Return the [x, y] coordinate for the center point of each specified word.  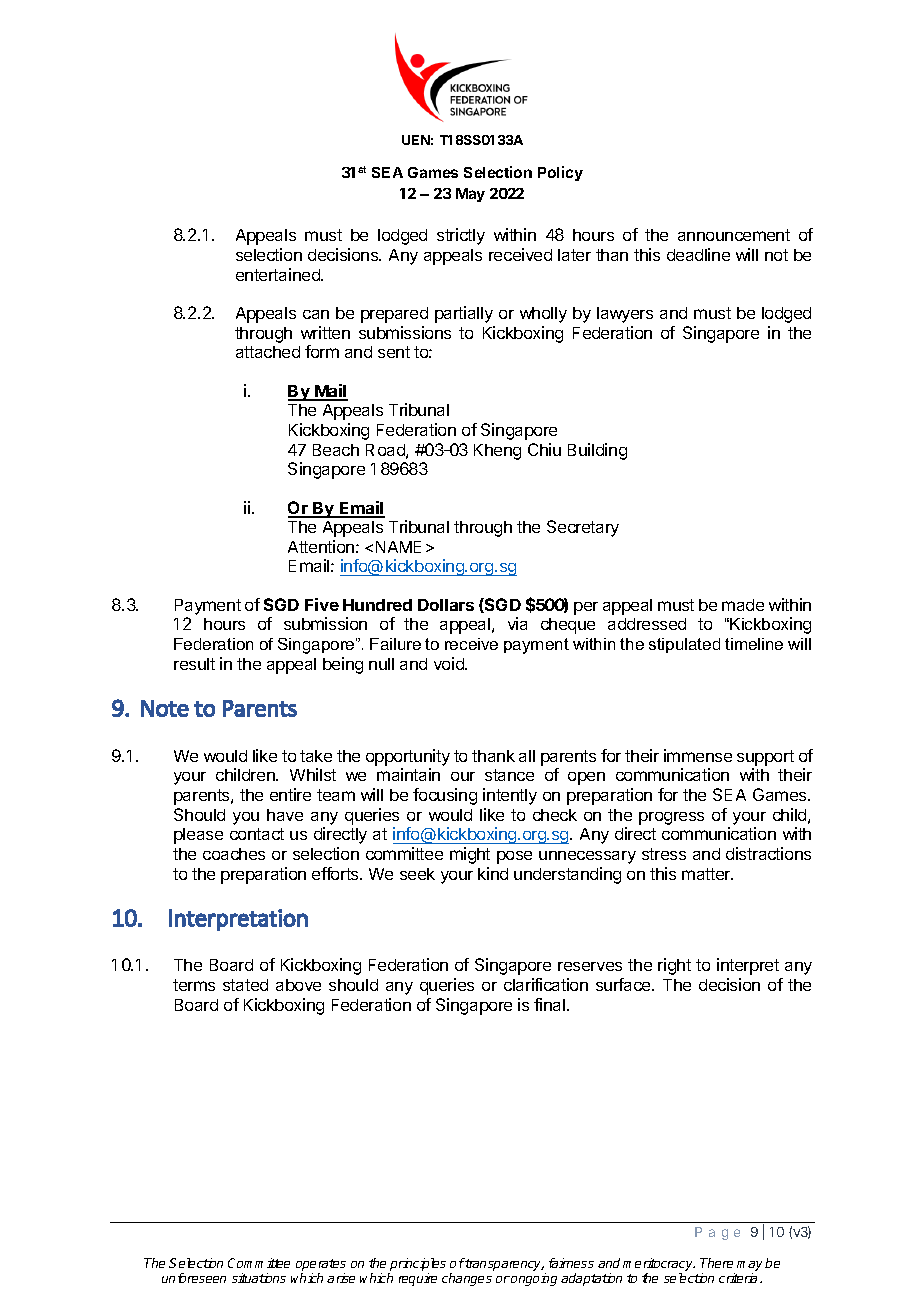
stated [245, 985]
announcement [734, 235]
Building [597, 451]
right [674, 966]
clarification [546, 984]
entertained [279, 274]
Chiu [544, 449]
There [716, 1263]
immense [698, 755]
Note [165, 708]
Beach [336, 450]
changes [467, 1279]
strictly [461, 236]
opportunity [408, 757]
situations [259, 1278]
